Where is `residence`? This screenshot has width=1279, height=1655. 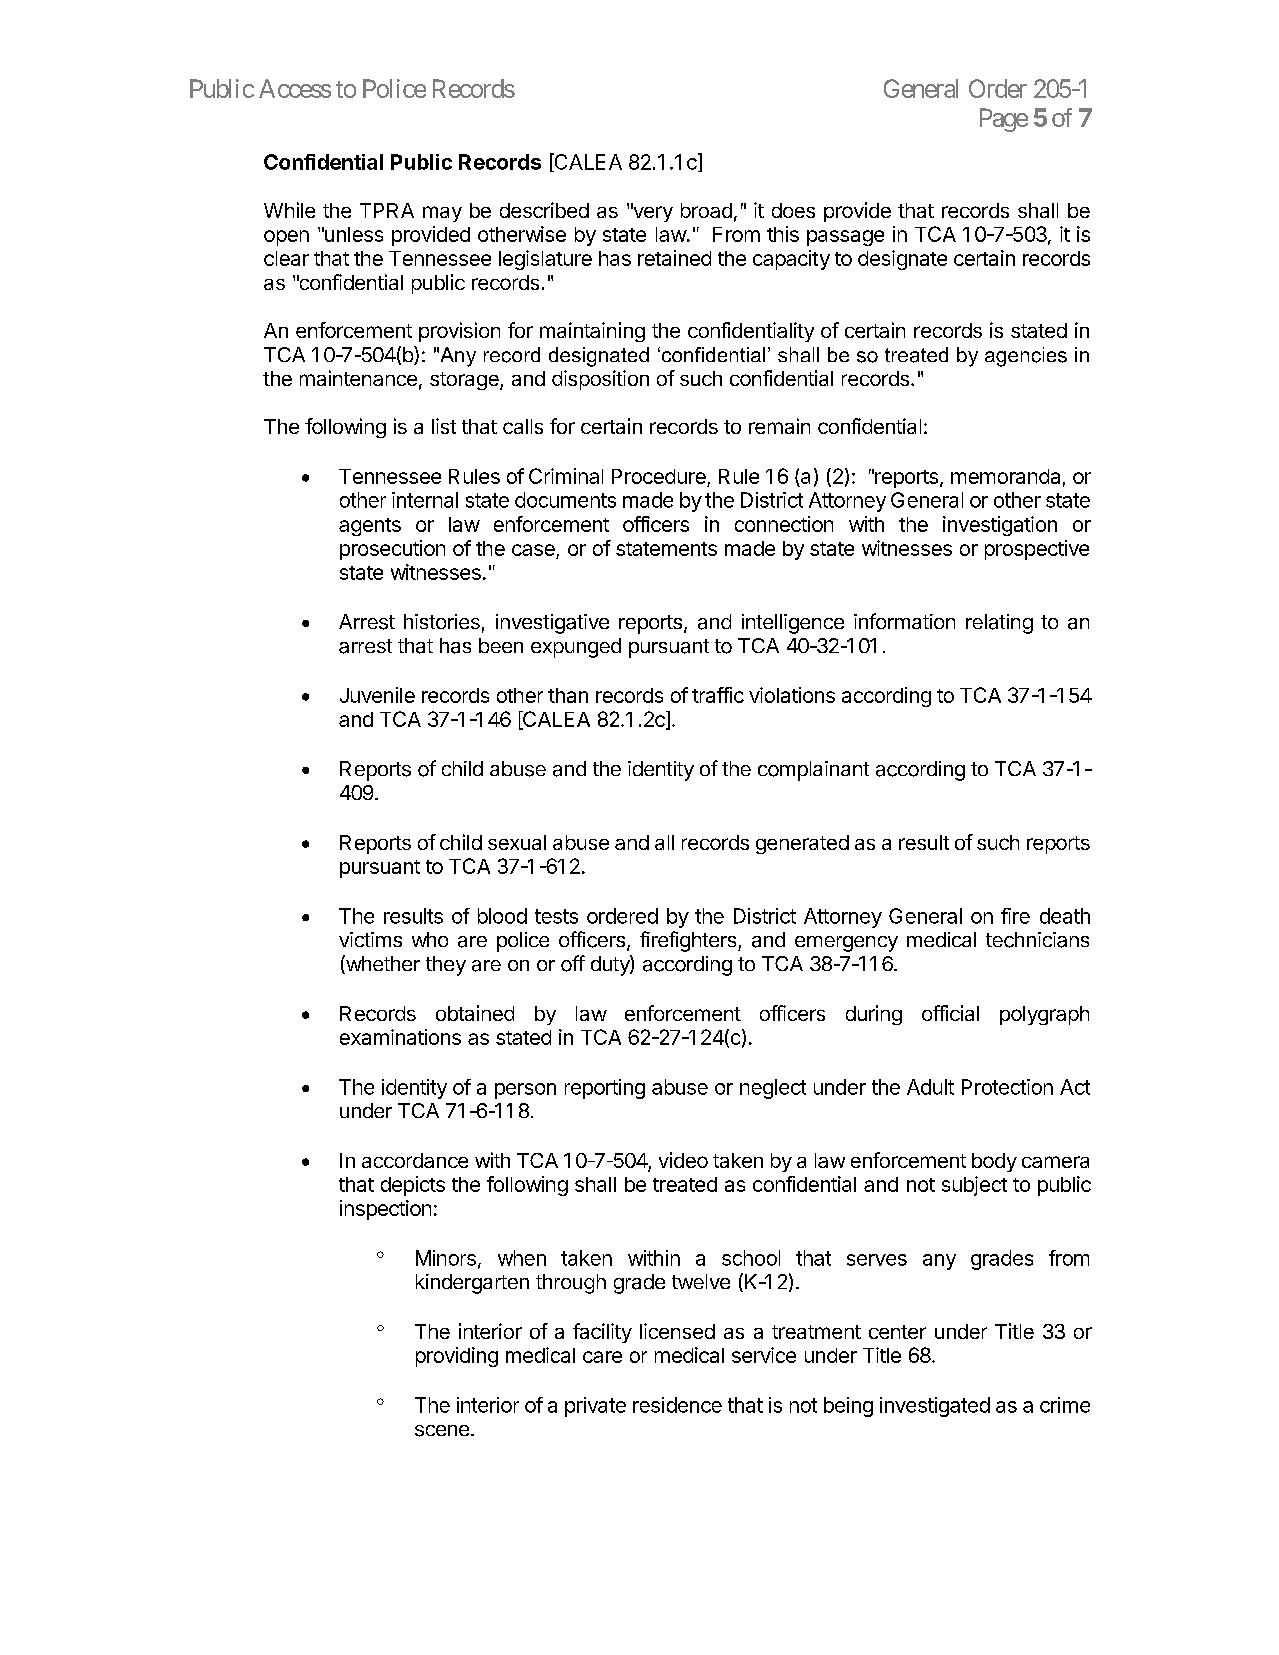 residence is located at coordinates (677, 1405).
